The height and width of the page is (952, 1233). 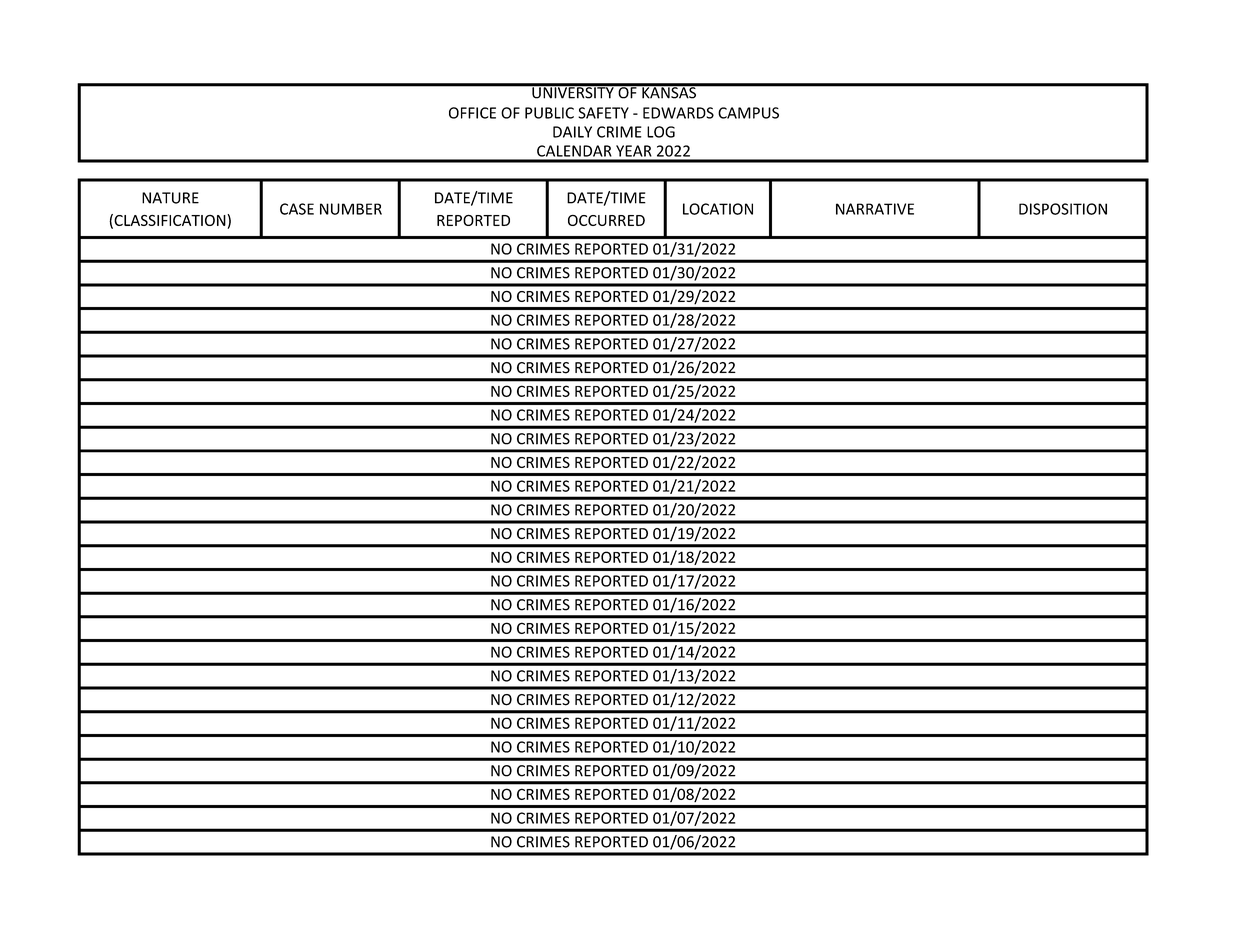 I want to click on NARRATIVE, so click(x=875, y=209).
